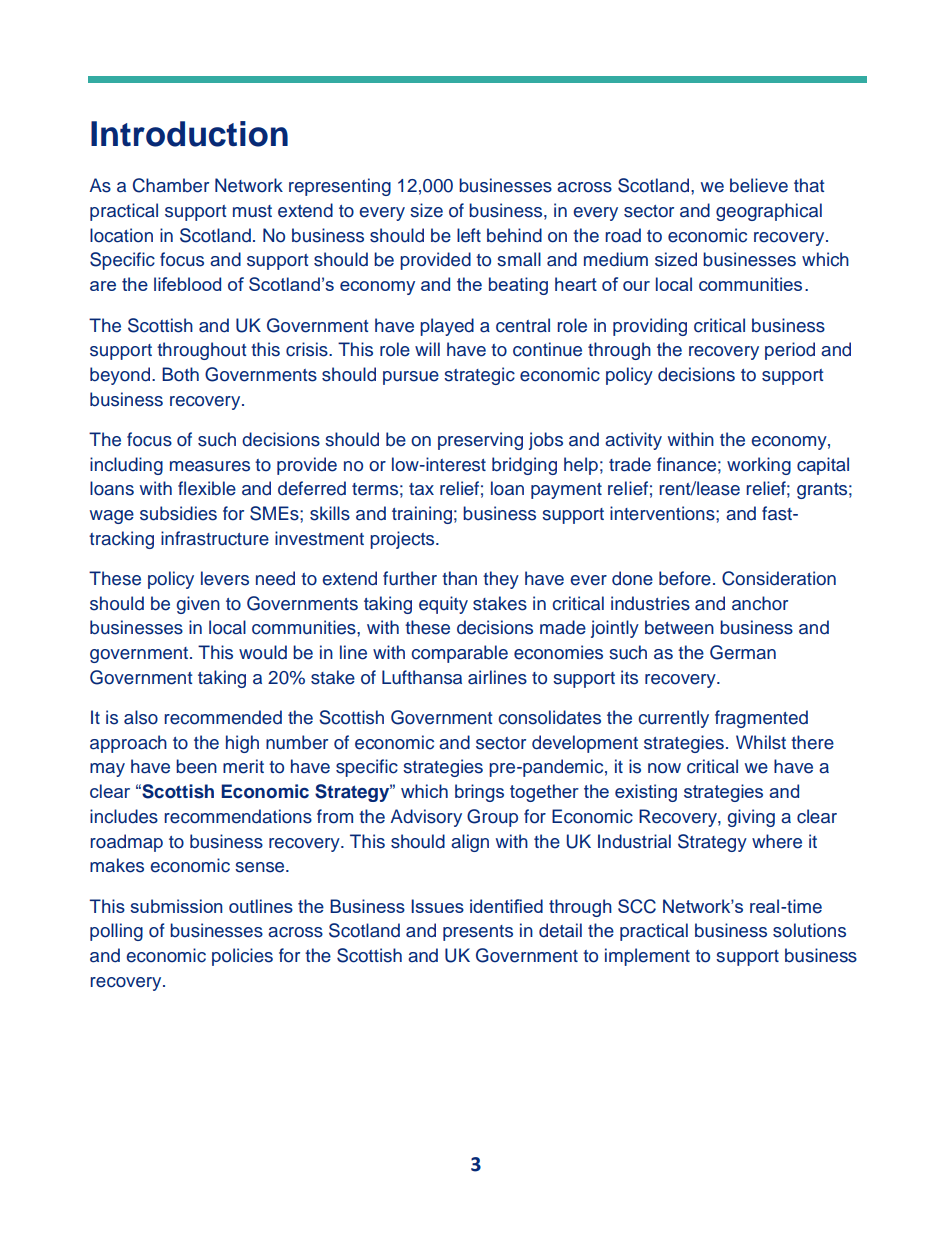  Describe the element at coordinates (178, 513) in the screenshot. I see `subsidies` at that location.
